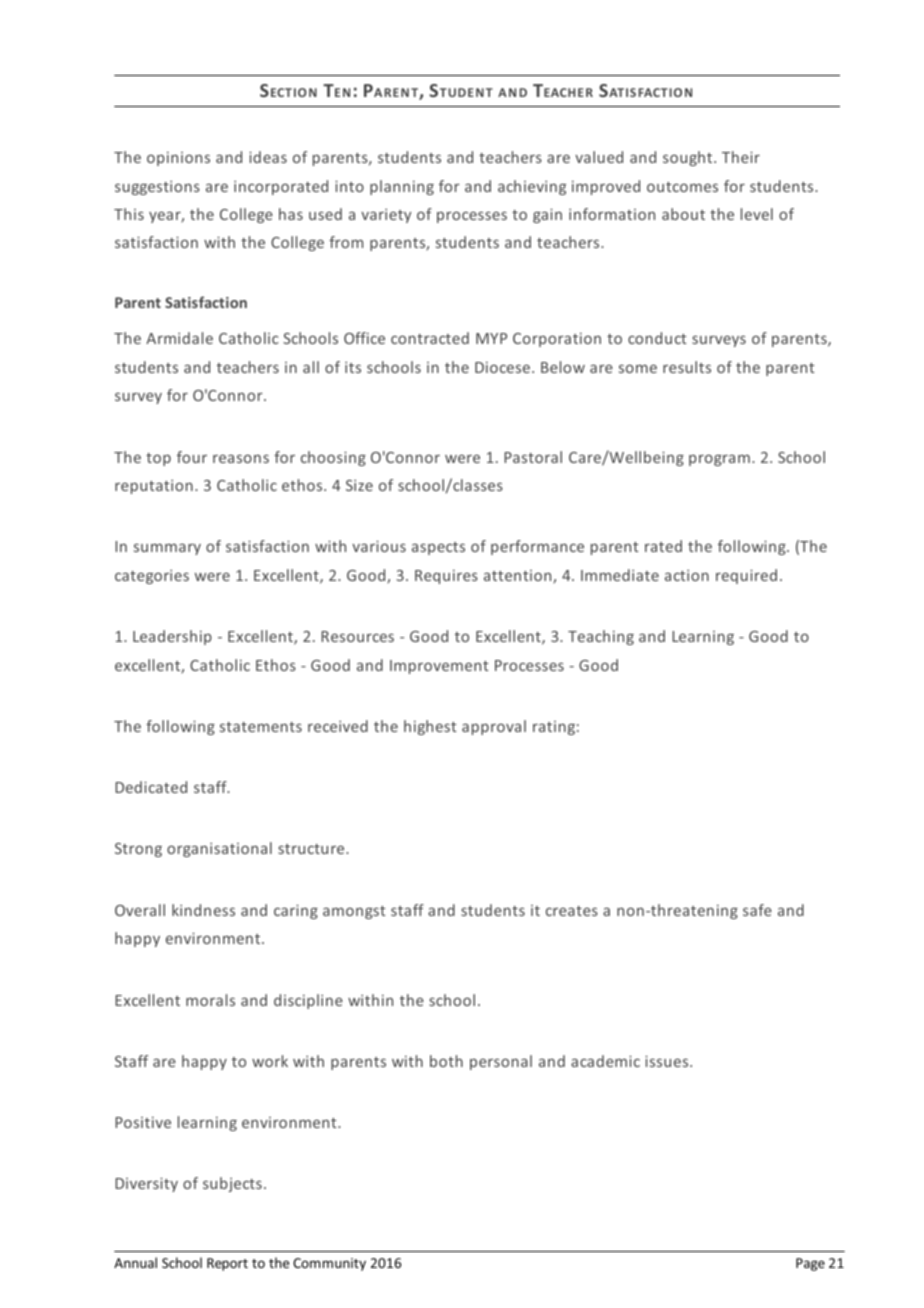 The height and width of the screenshot is (1308, 924). What do you see at coordinates (601, 637) in the screenshot?
I see `Teaching` at bounding box center [601, 637].
